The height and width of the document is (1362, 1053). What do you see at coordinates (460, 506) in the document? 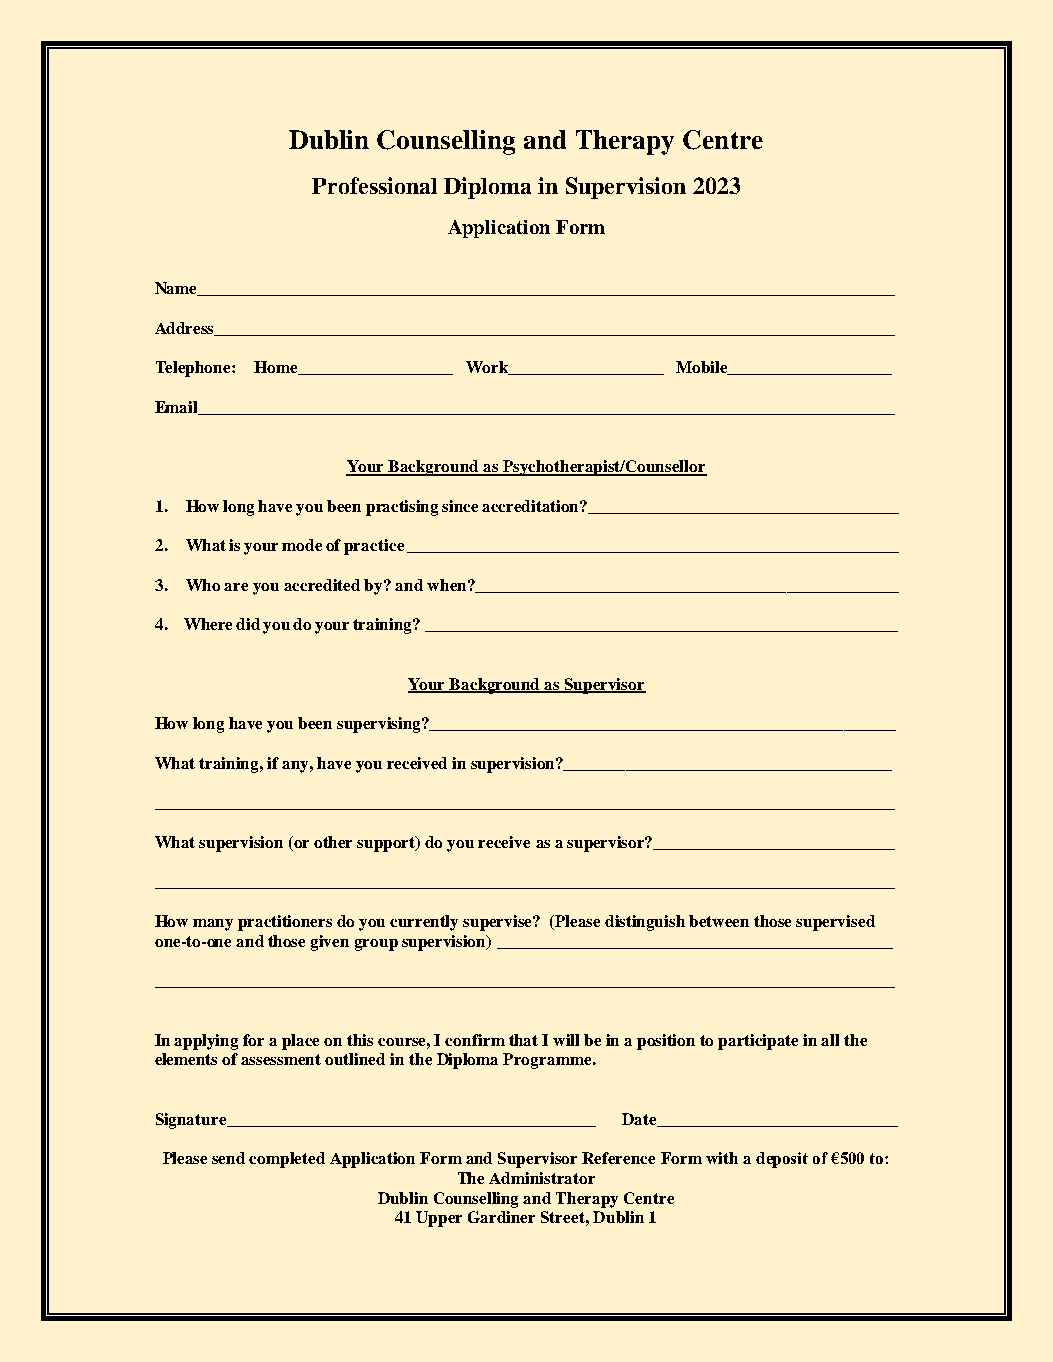
I see `since` at bounding box center [460, 506].
